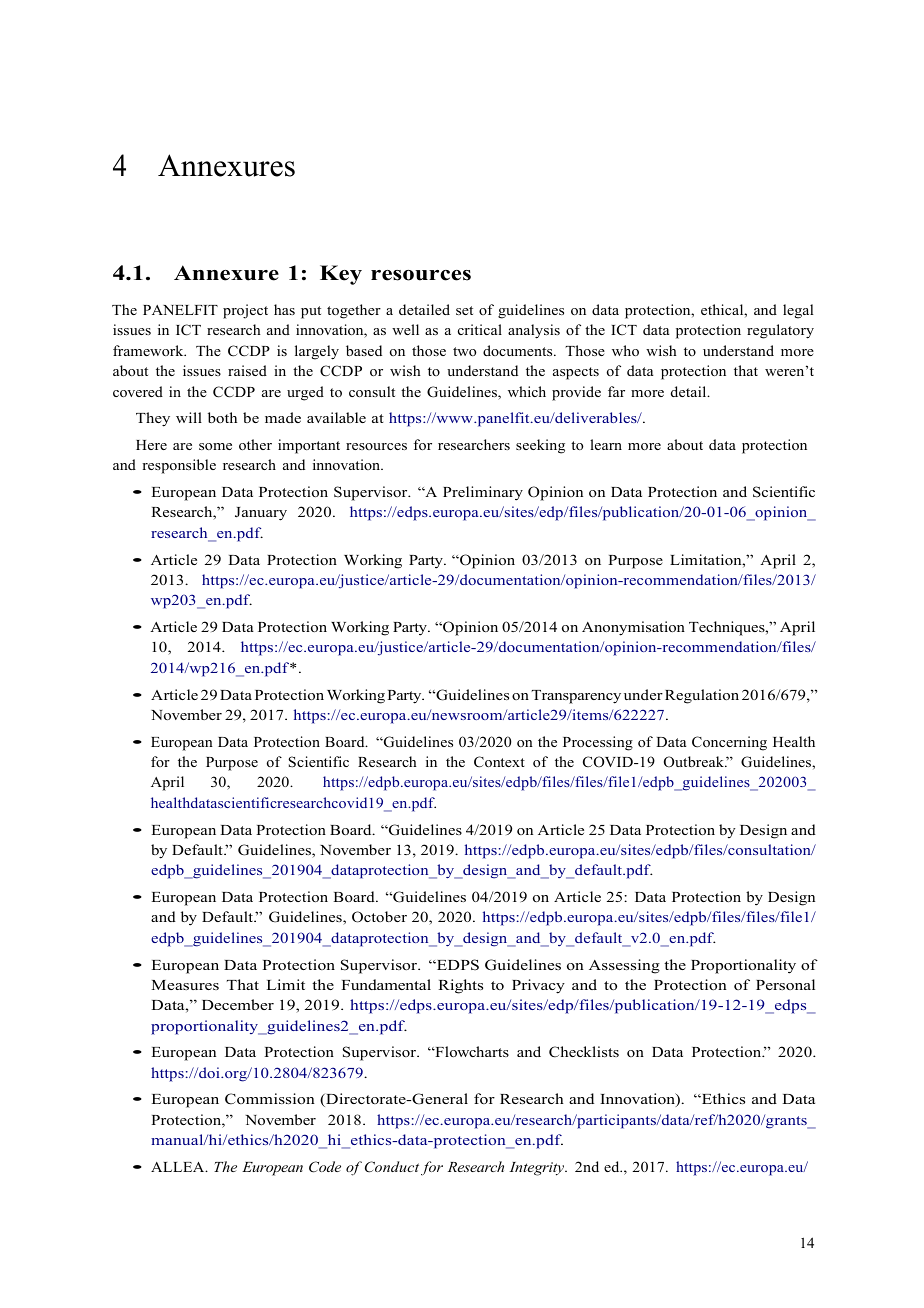  I want to click on October, so click(379, 917).
